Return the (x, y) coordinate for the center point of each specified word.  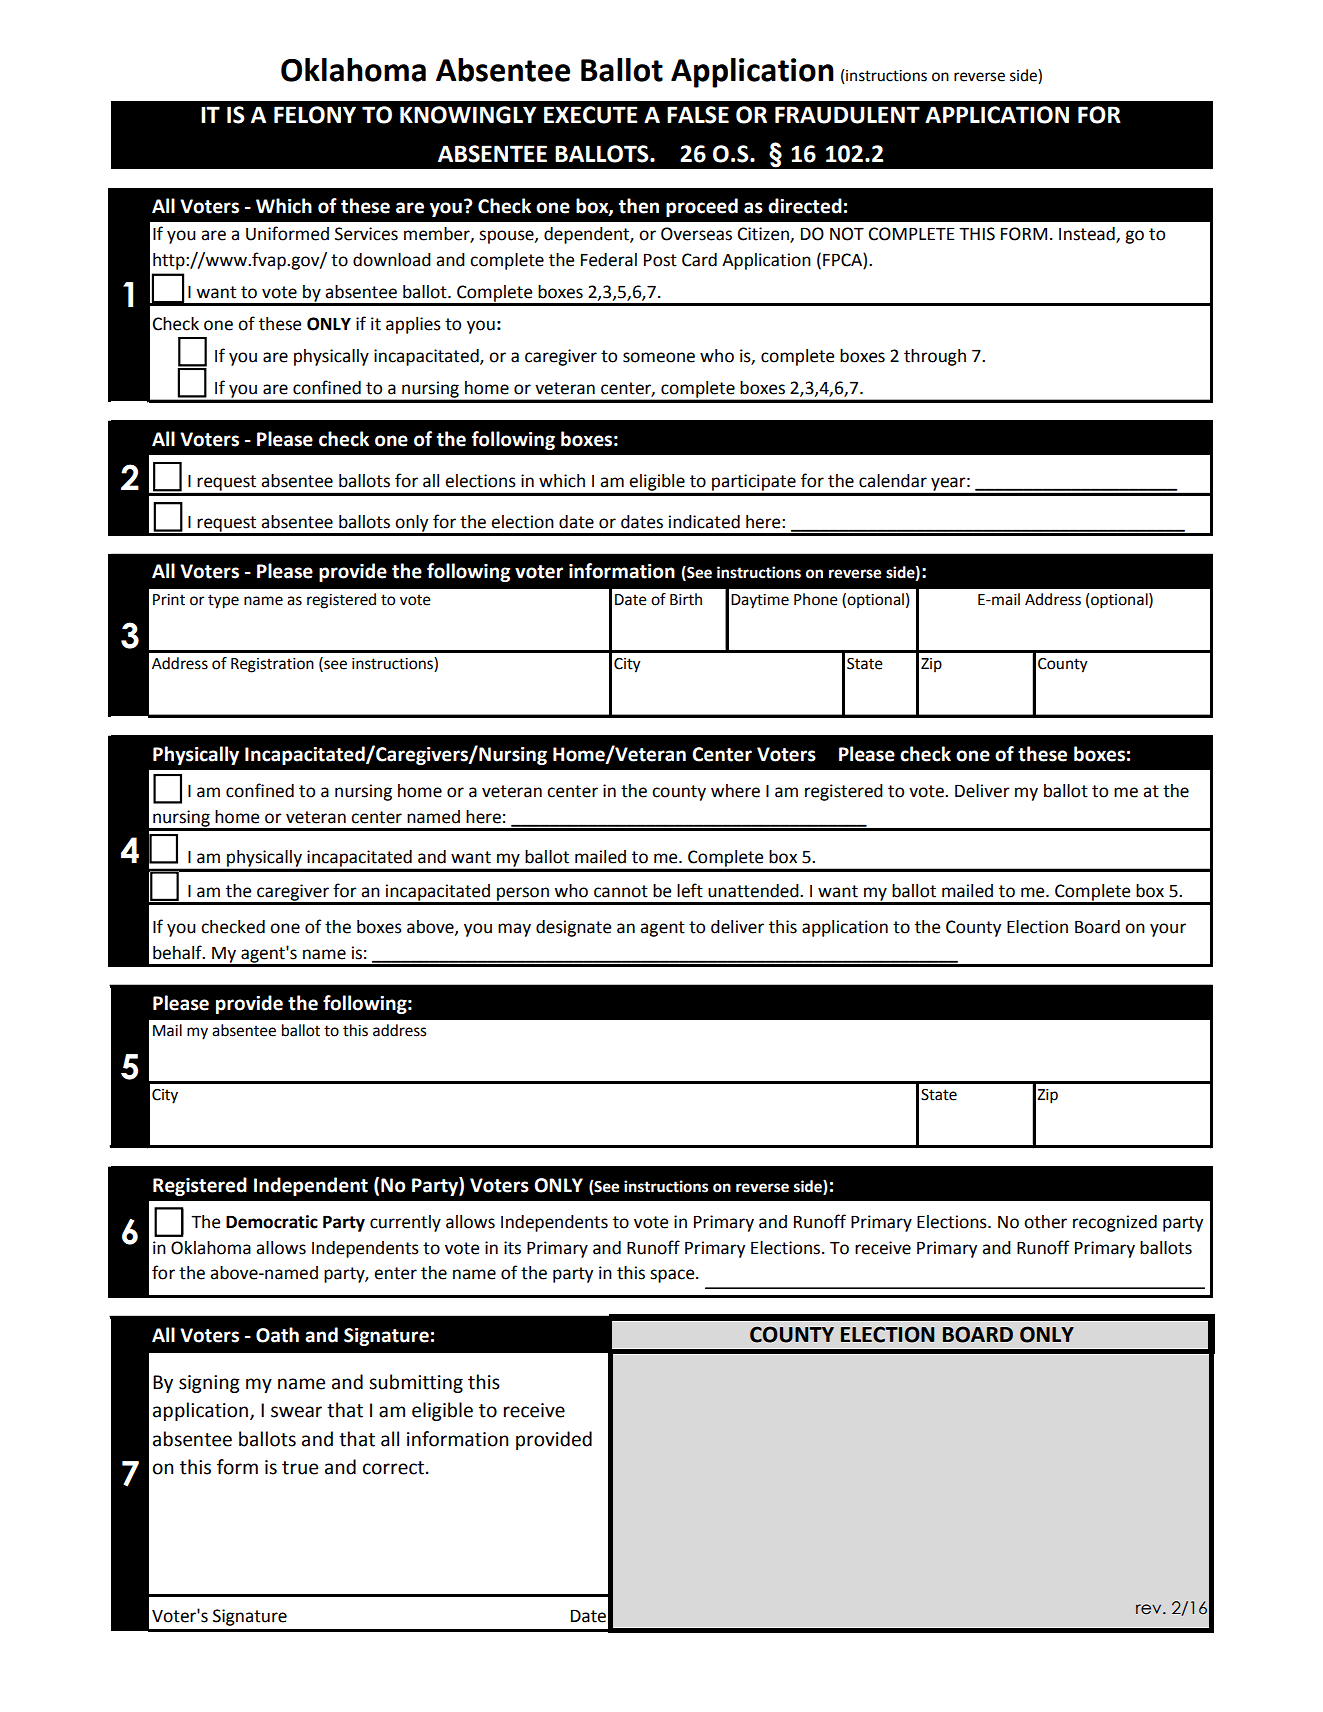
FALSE (698, 115)
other (1045, 1222)
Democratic (272, 1222)
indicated (704, 522)
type (223, 601)
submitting (416, 1383)
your (1168, 930)
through (935, 357)
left (690, 890)
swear (296, 1412)
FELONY (315, 115)
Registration (272, 665)
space (673, 1276)
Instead (1088, 235)
